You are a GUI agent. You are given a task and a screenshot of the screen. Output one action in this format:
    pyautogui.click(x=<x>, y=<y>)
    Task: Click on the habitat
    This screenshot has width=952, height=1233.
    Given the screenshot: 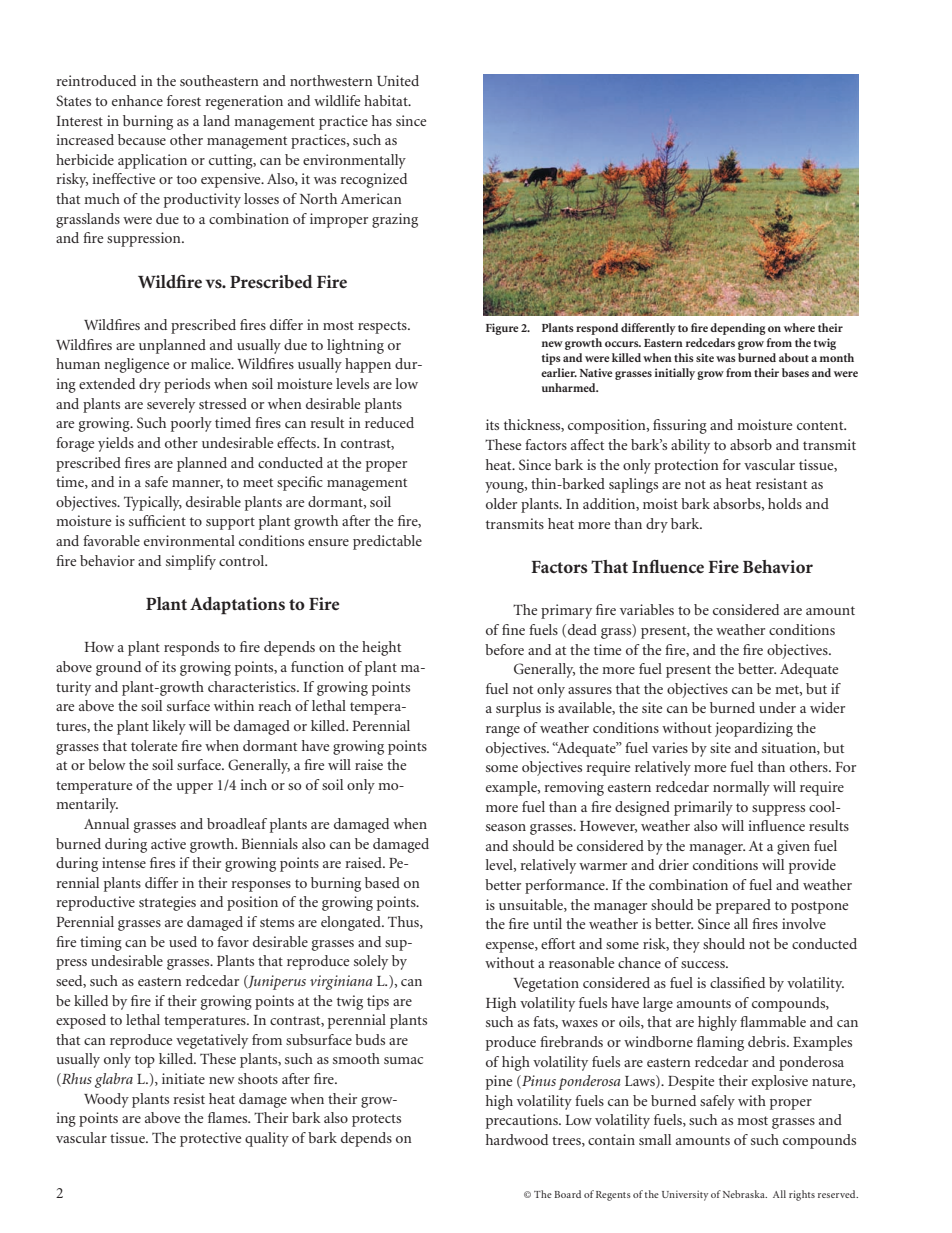 What is the action you would take?
    pyautogui.click(x=387, y=100)
